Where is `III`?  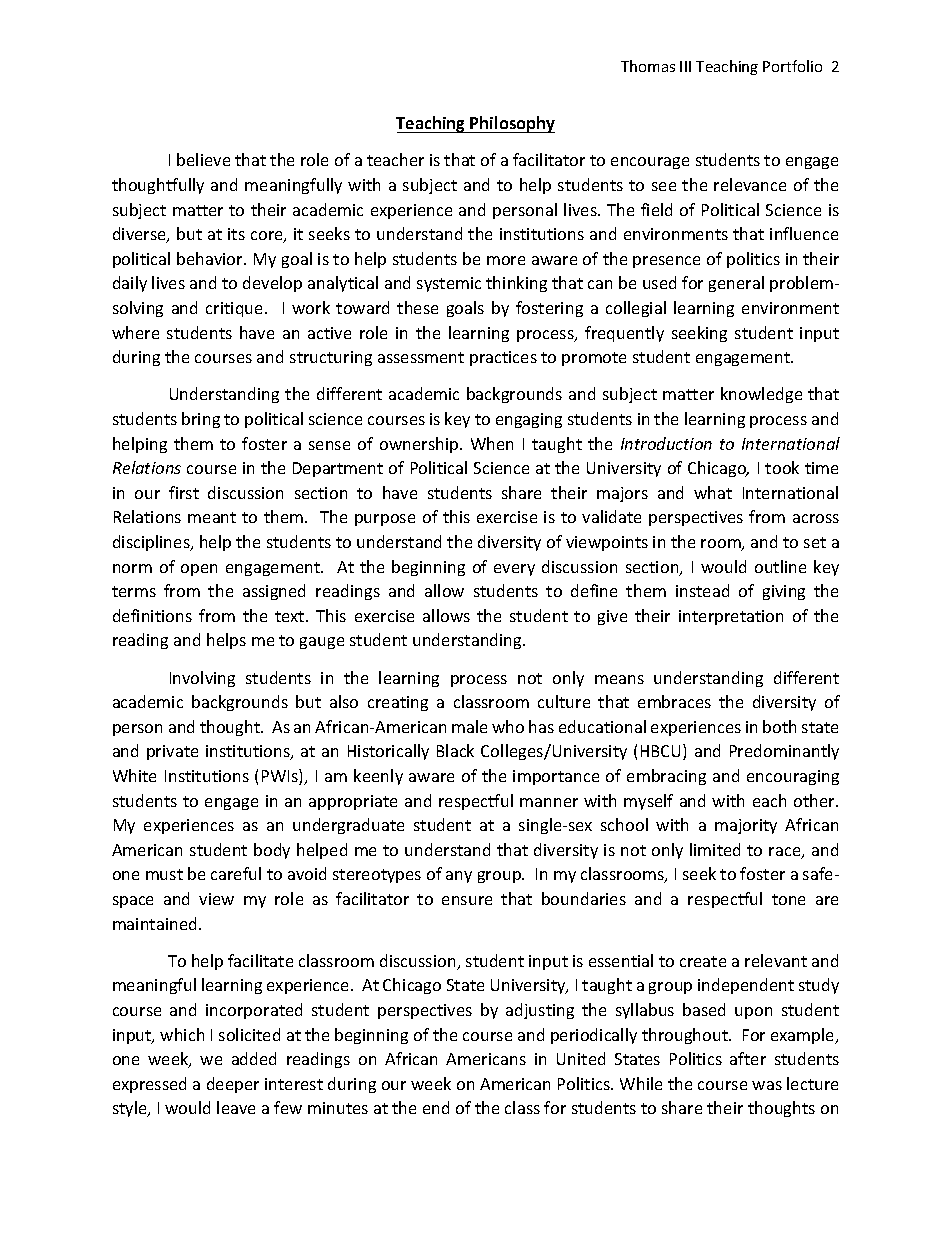 III is located at coordinates (685, 66).
